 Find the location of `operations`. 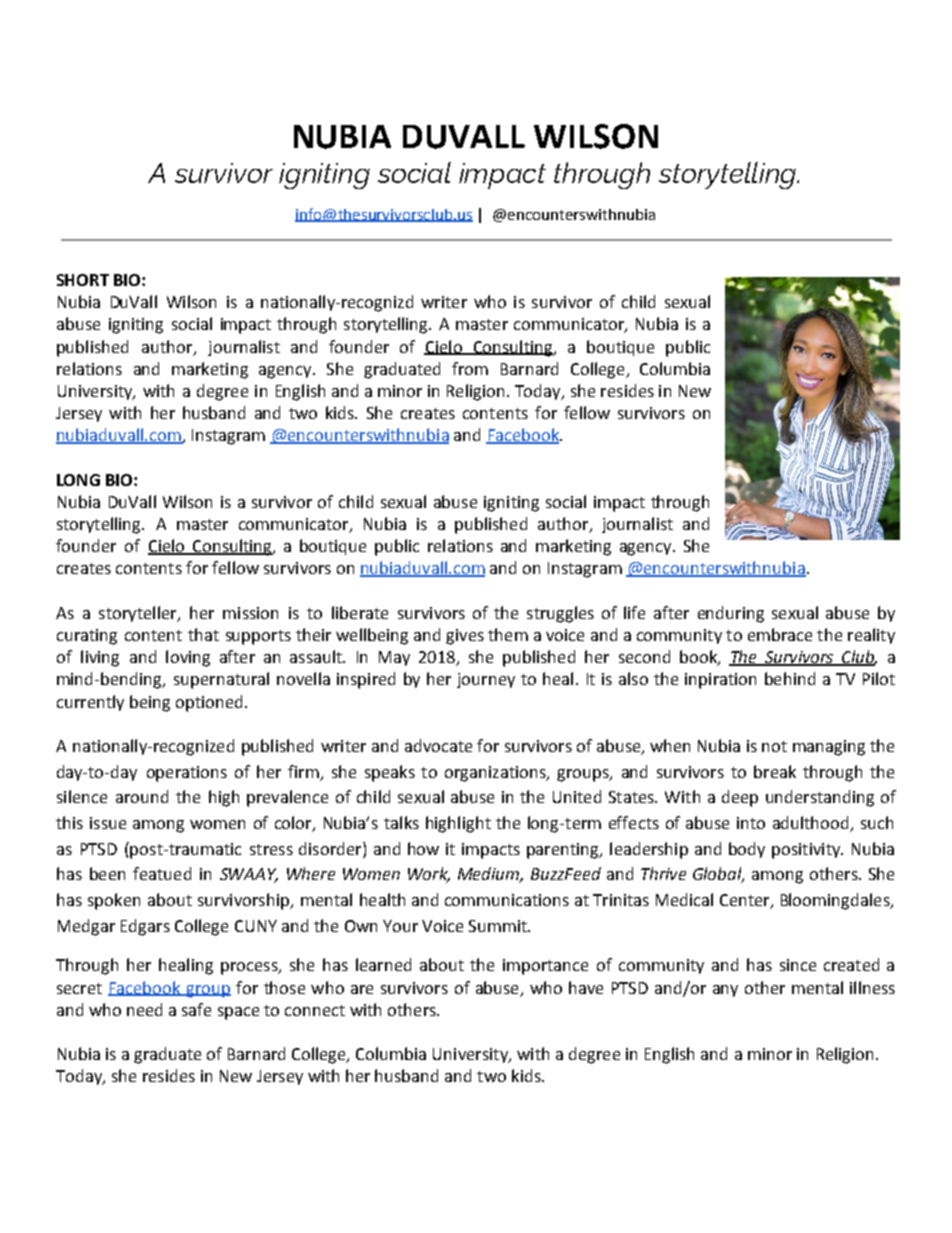

operations is located at coordinates (187, 774).
